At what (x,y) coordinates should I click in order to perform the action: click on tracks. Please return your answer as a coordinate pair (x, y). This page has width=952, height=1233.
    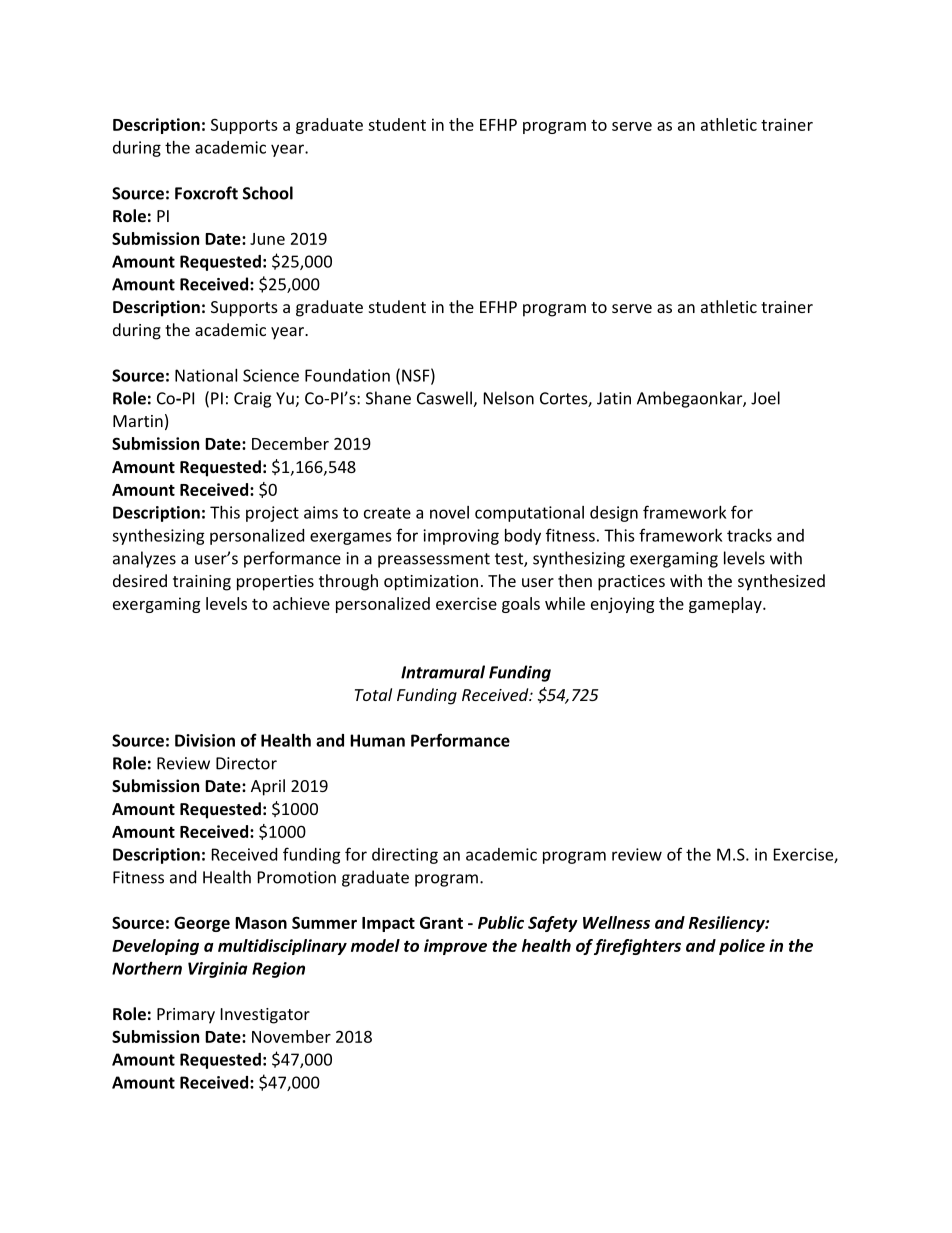
    Looking at the image, I should click on (749, 535).
